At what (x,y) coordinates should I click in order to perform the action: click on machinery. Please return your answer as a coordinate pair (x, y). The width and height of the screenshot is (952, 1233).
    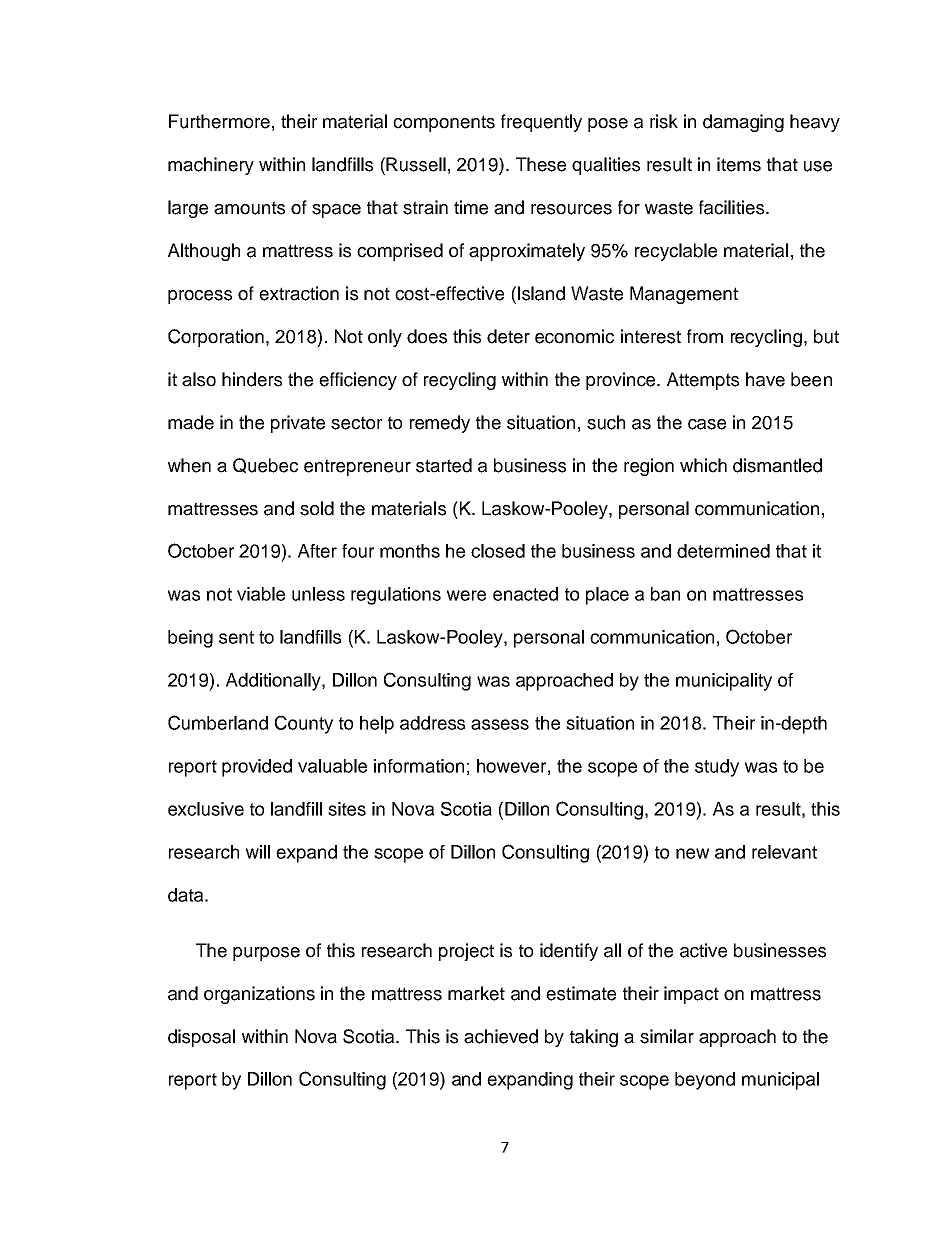
    Looking at the image, I should click on (211, 166).
